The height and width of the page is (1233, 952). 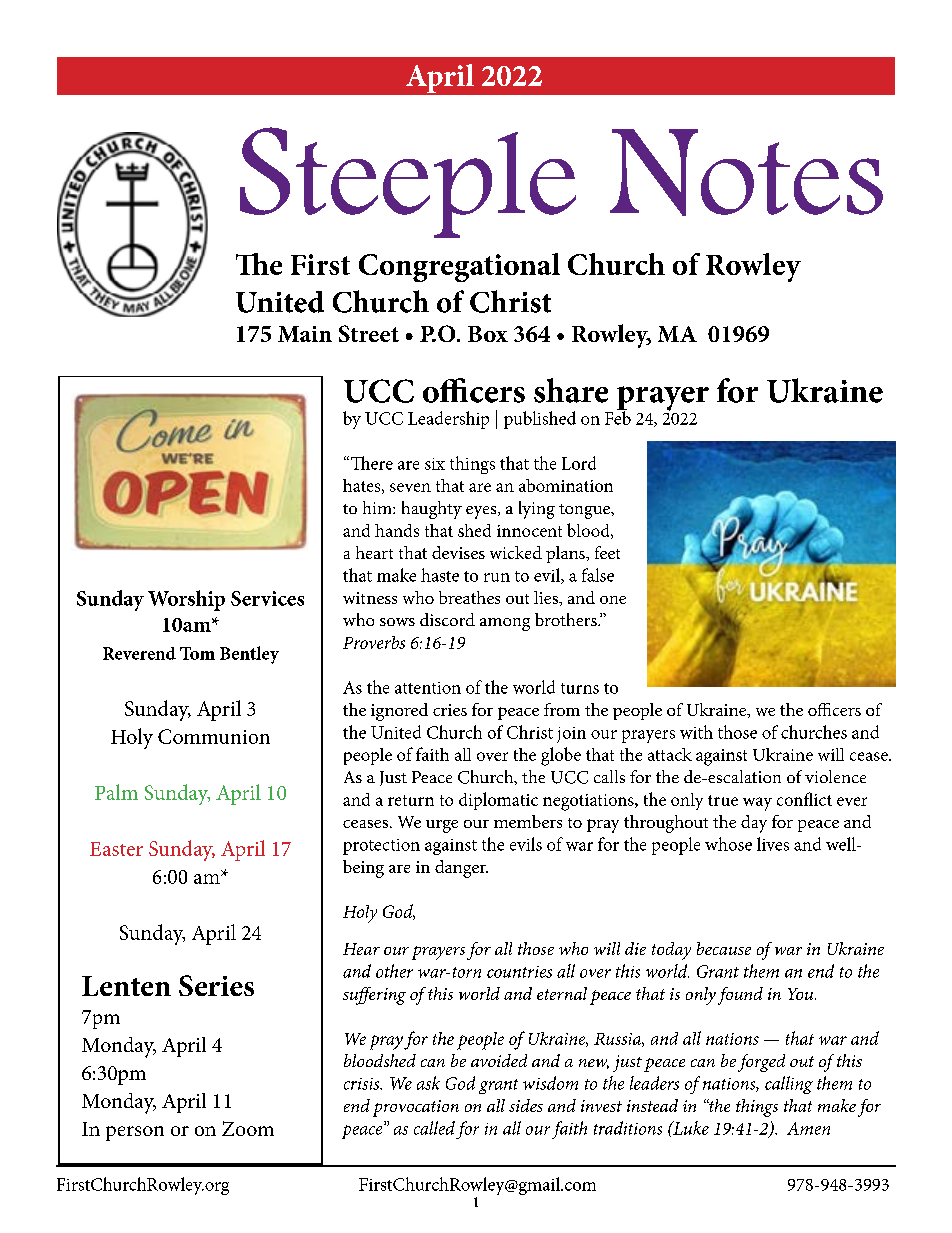 What do you see at coordinates (459, 267) in the page?
I see `Congregational` at bounding box center [459, 267].
